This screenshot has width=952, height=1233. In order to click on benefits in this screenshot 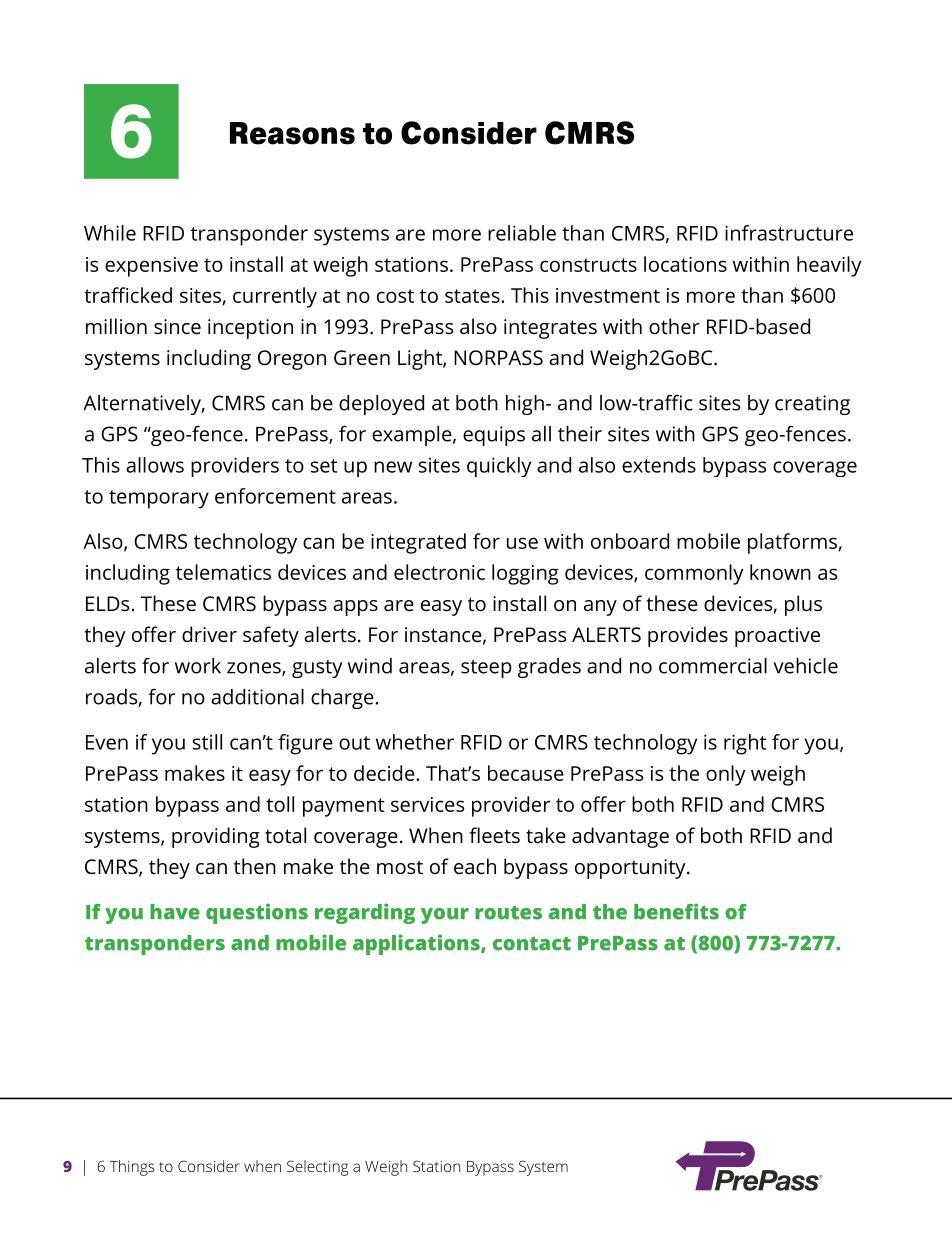, I will do `click(676, 911)`.
